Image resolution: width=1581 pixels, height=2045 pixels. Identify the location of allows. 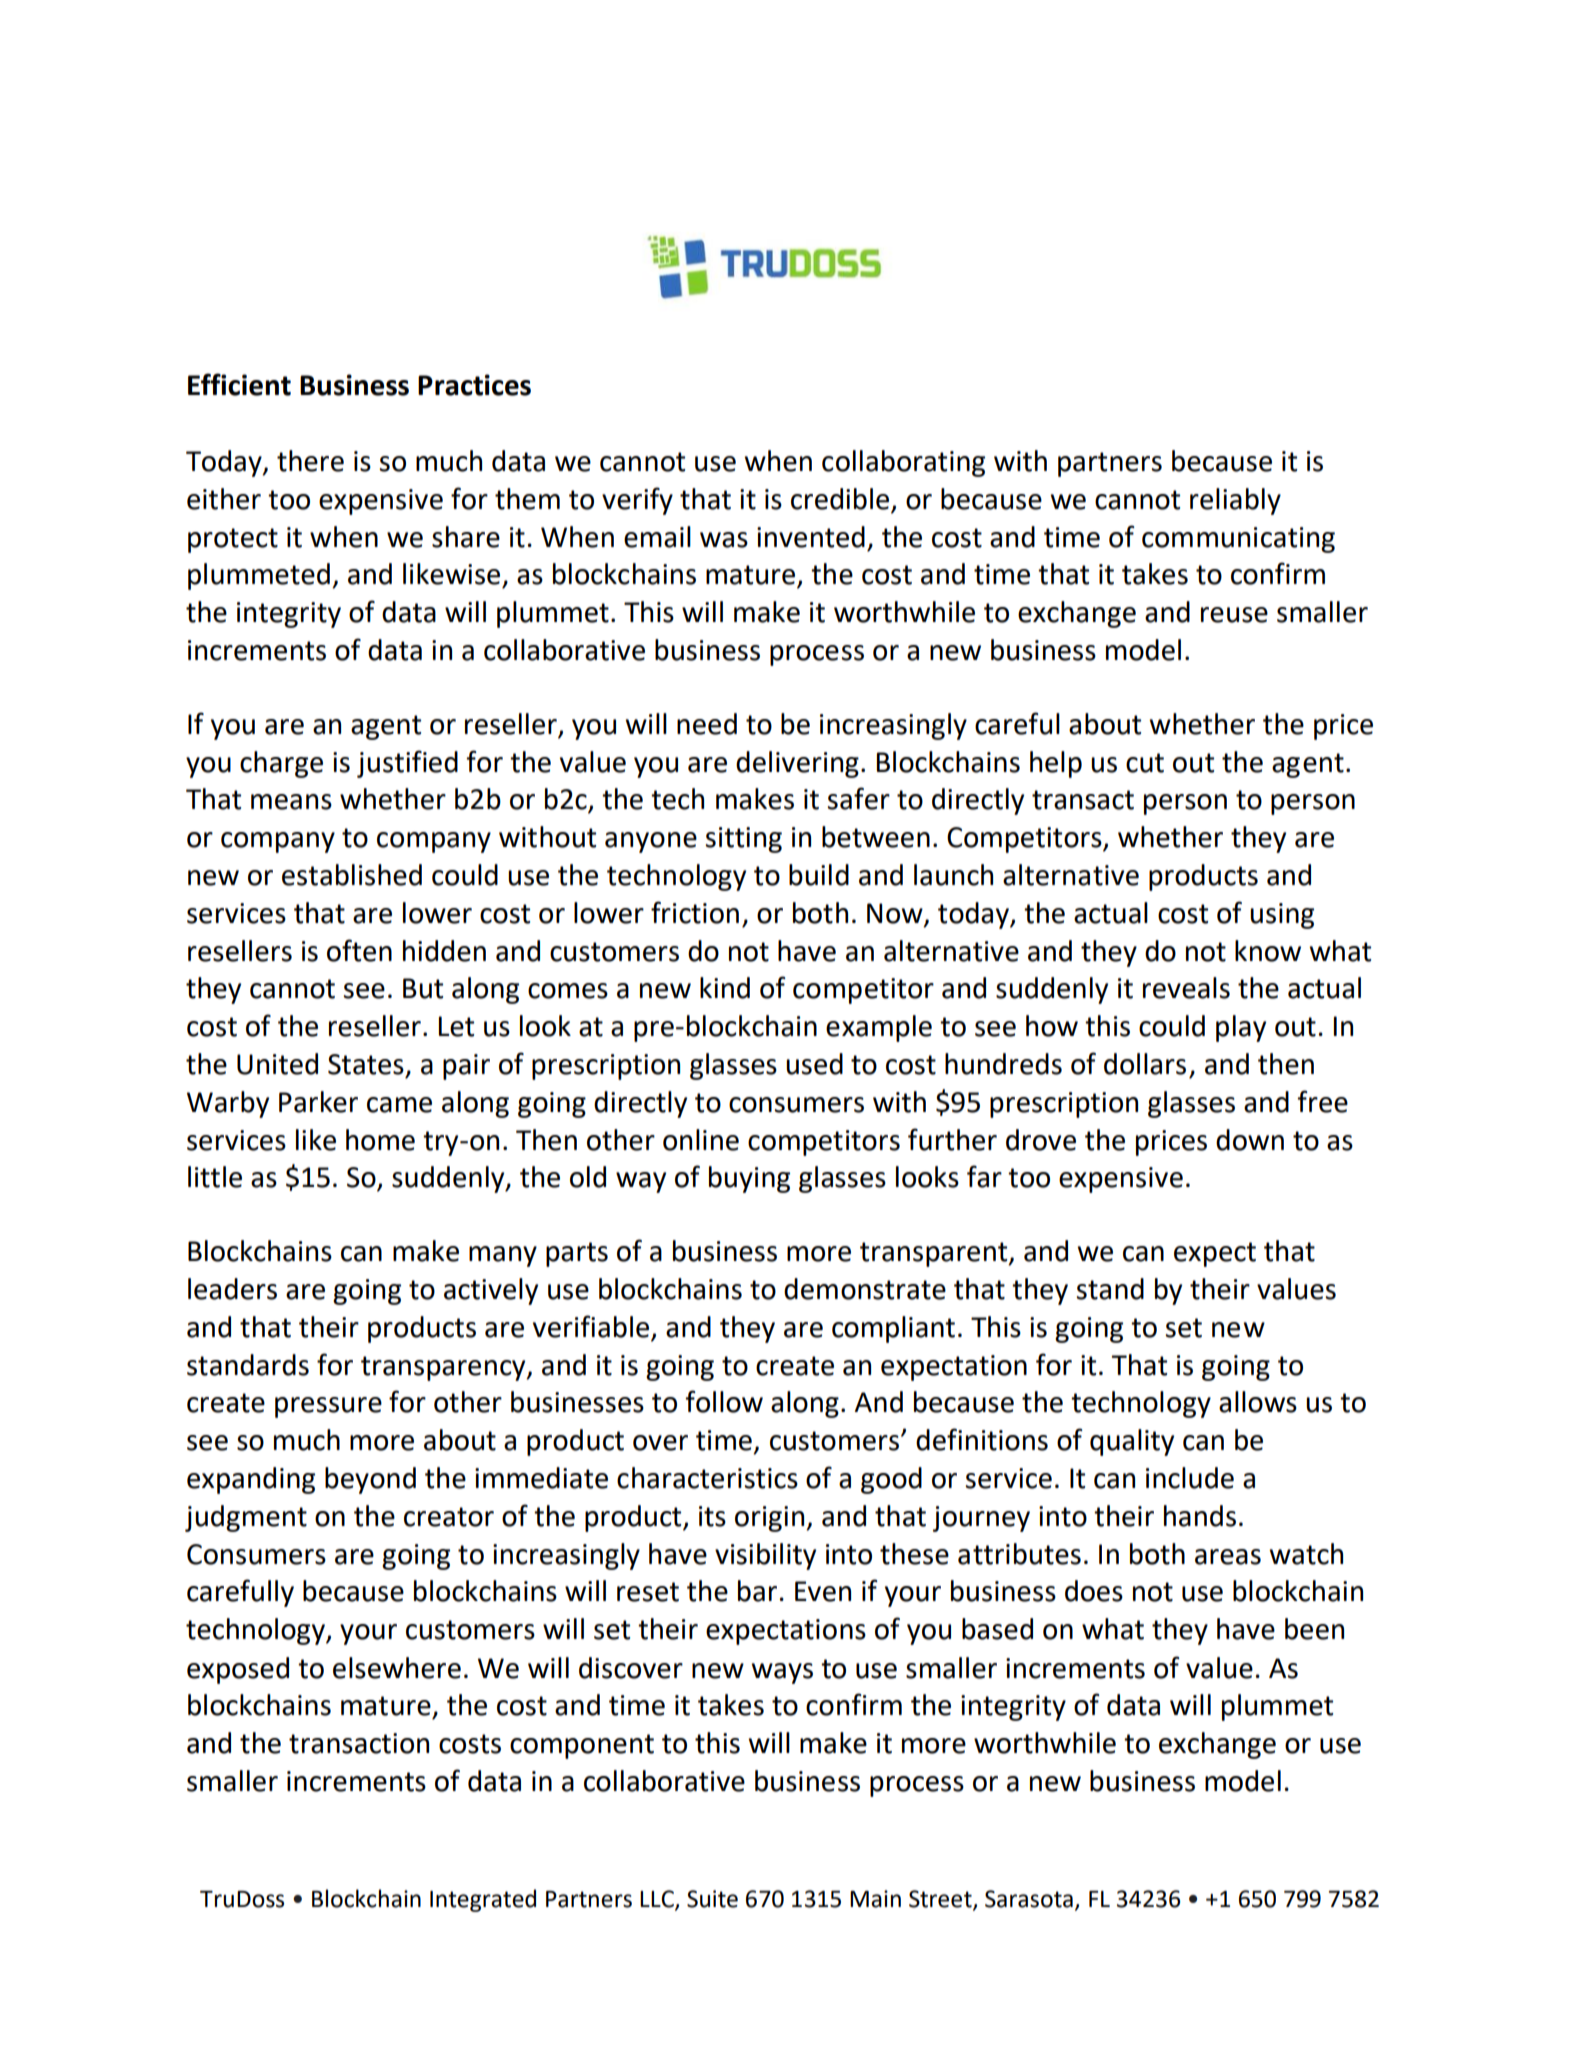
(1258, 1402).
